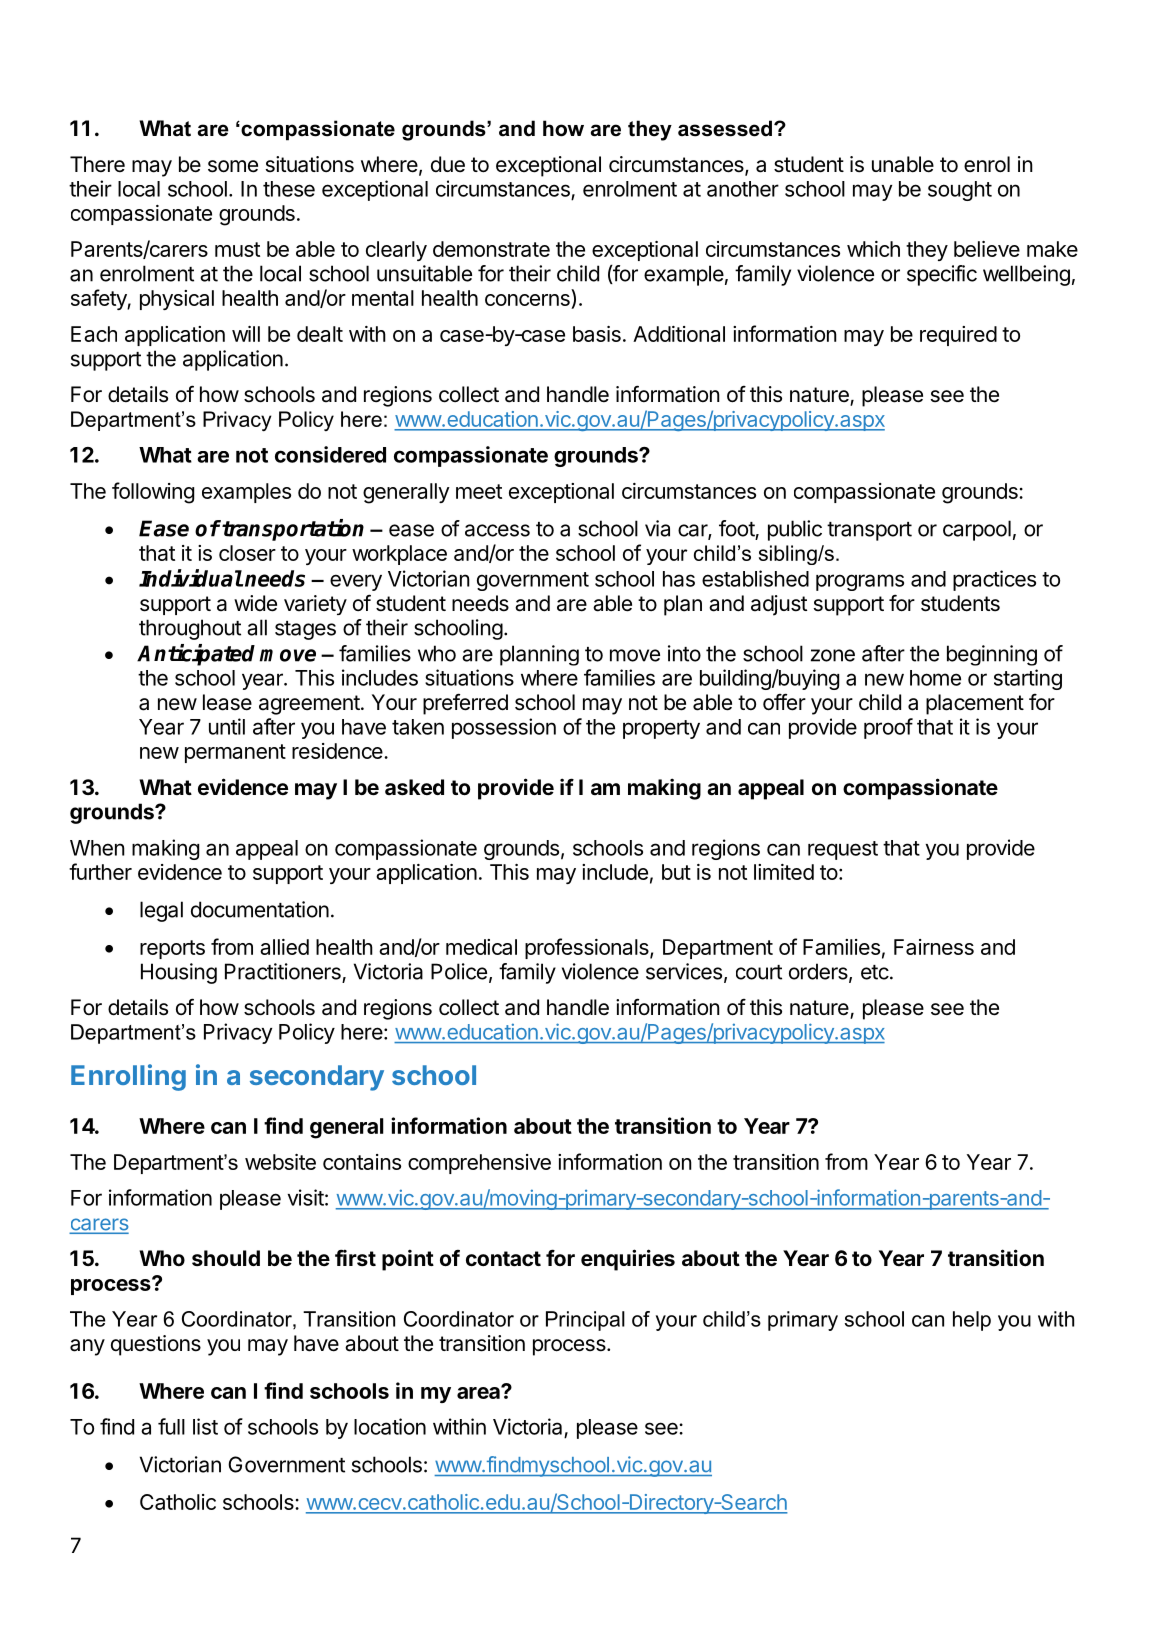  Describe the element at coordinates (585, 1321) in the screenshot. I see `Principal` at that location.
